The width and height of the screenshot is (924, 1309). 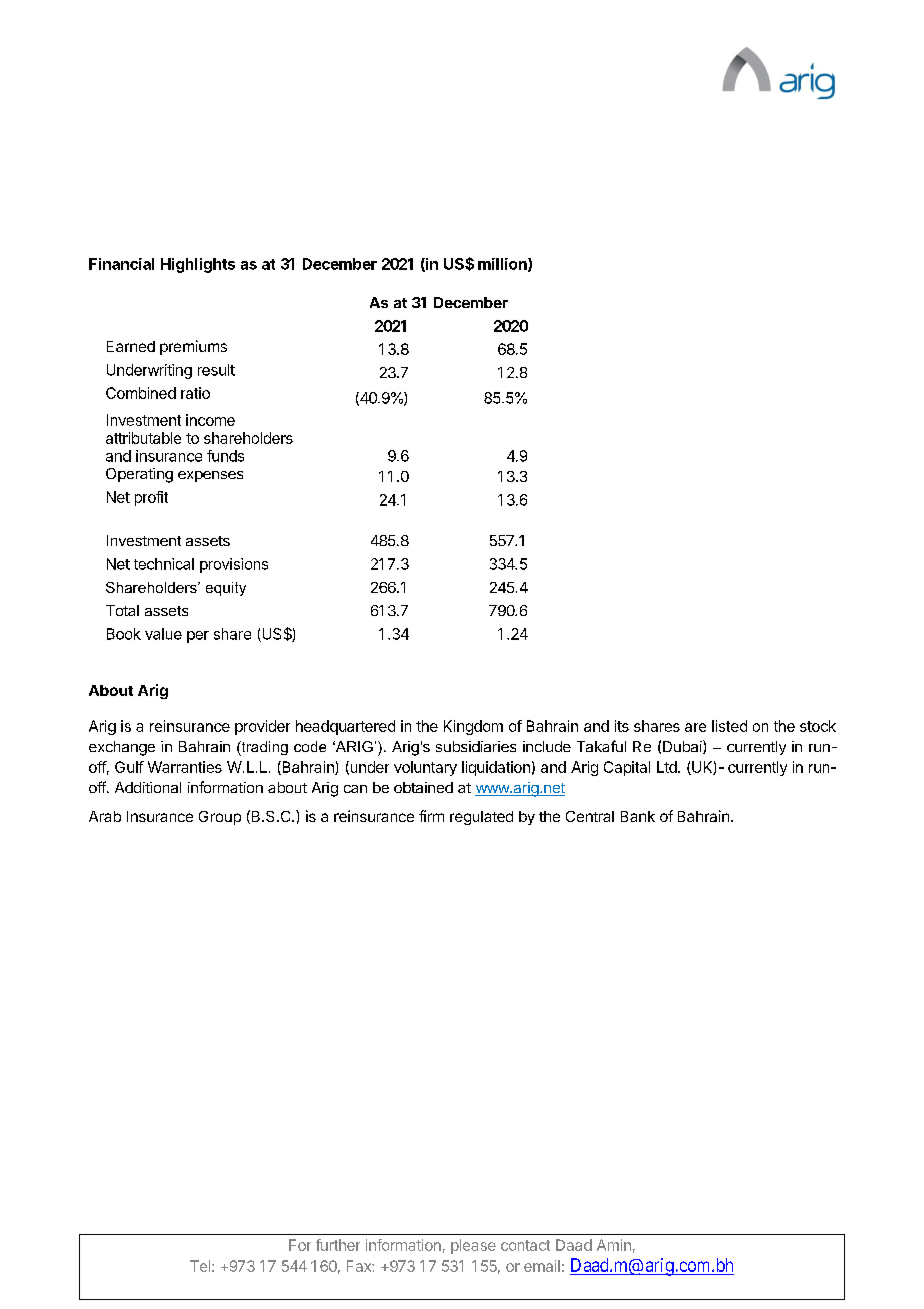 What do you see at coordinates (220, 818) in the screenshot?
I see `Group` at bounding box center [220, 818].
